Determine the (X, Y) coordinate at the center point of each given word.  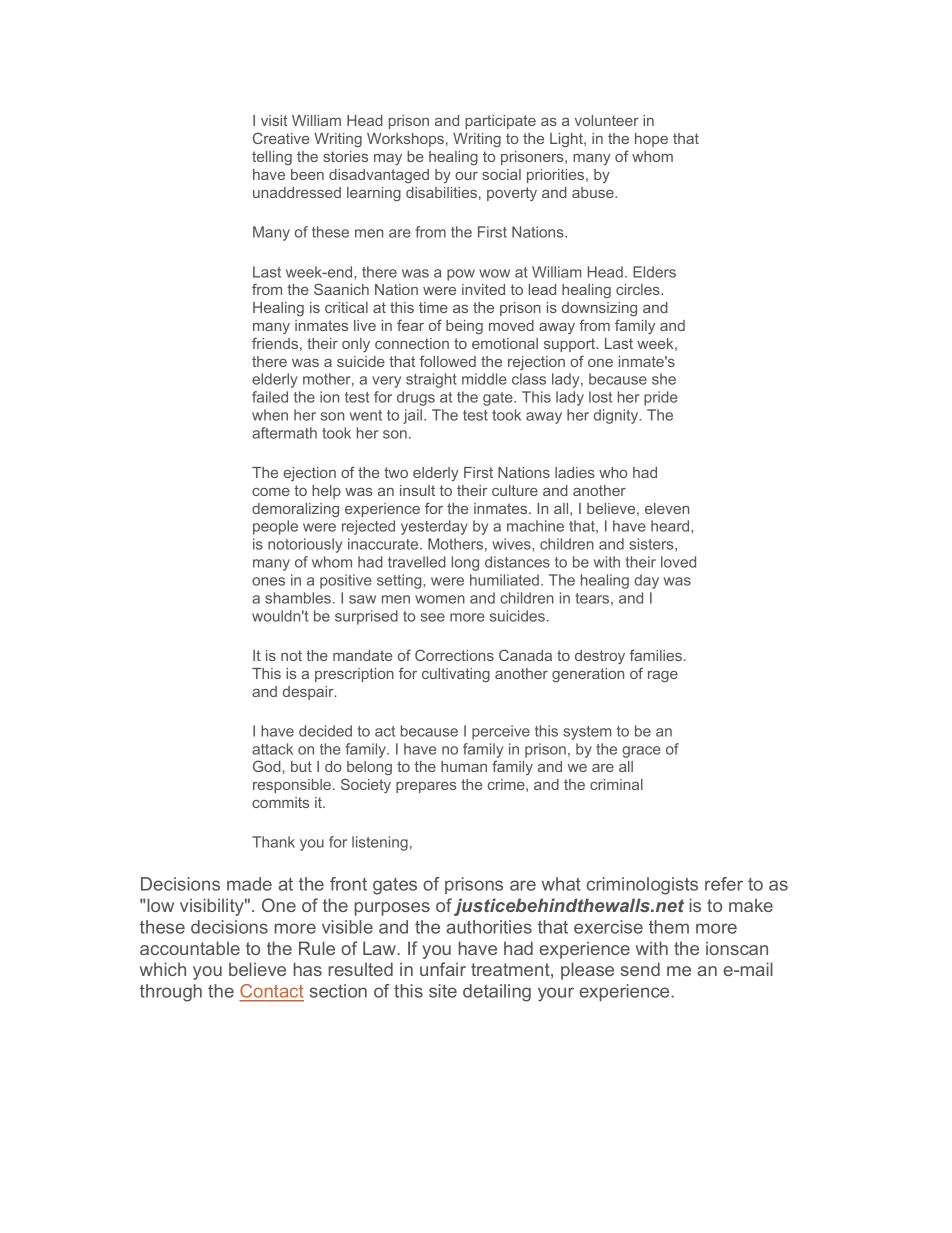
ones (268, 581)
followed (448, 361)
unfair (443, 969)
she (664, 379)
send (640, 969)
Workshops (405, 140)
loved (678, 562)
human (464, 766)
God (267, 766)
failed (270, 397)
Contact (271, 992)
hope (651, 140)
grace (641, 752)
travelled (417, 562)
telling (272, 158)
